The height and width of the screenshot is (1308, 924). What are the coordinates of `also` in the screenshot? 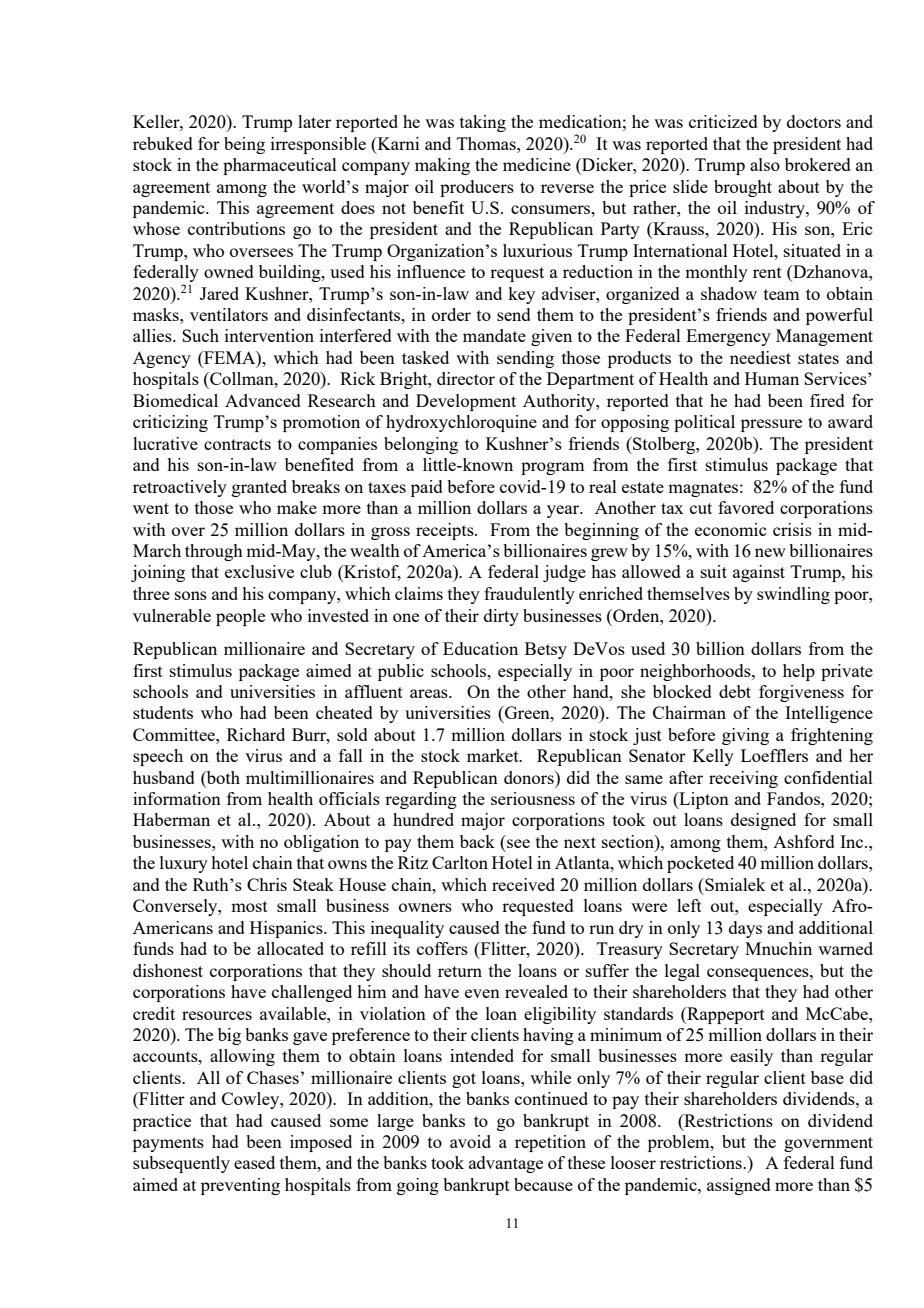 It's located at (765, 164).
